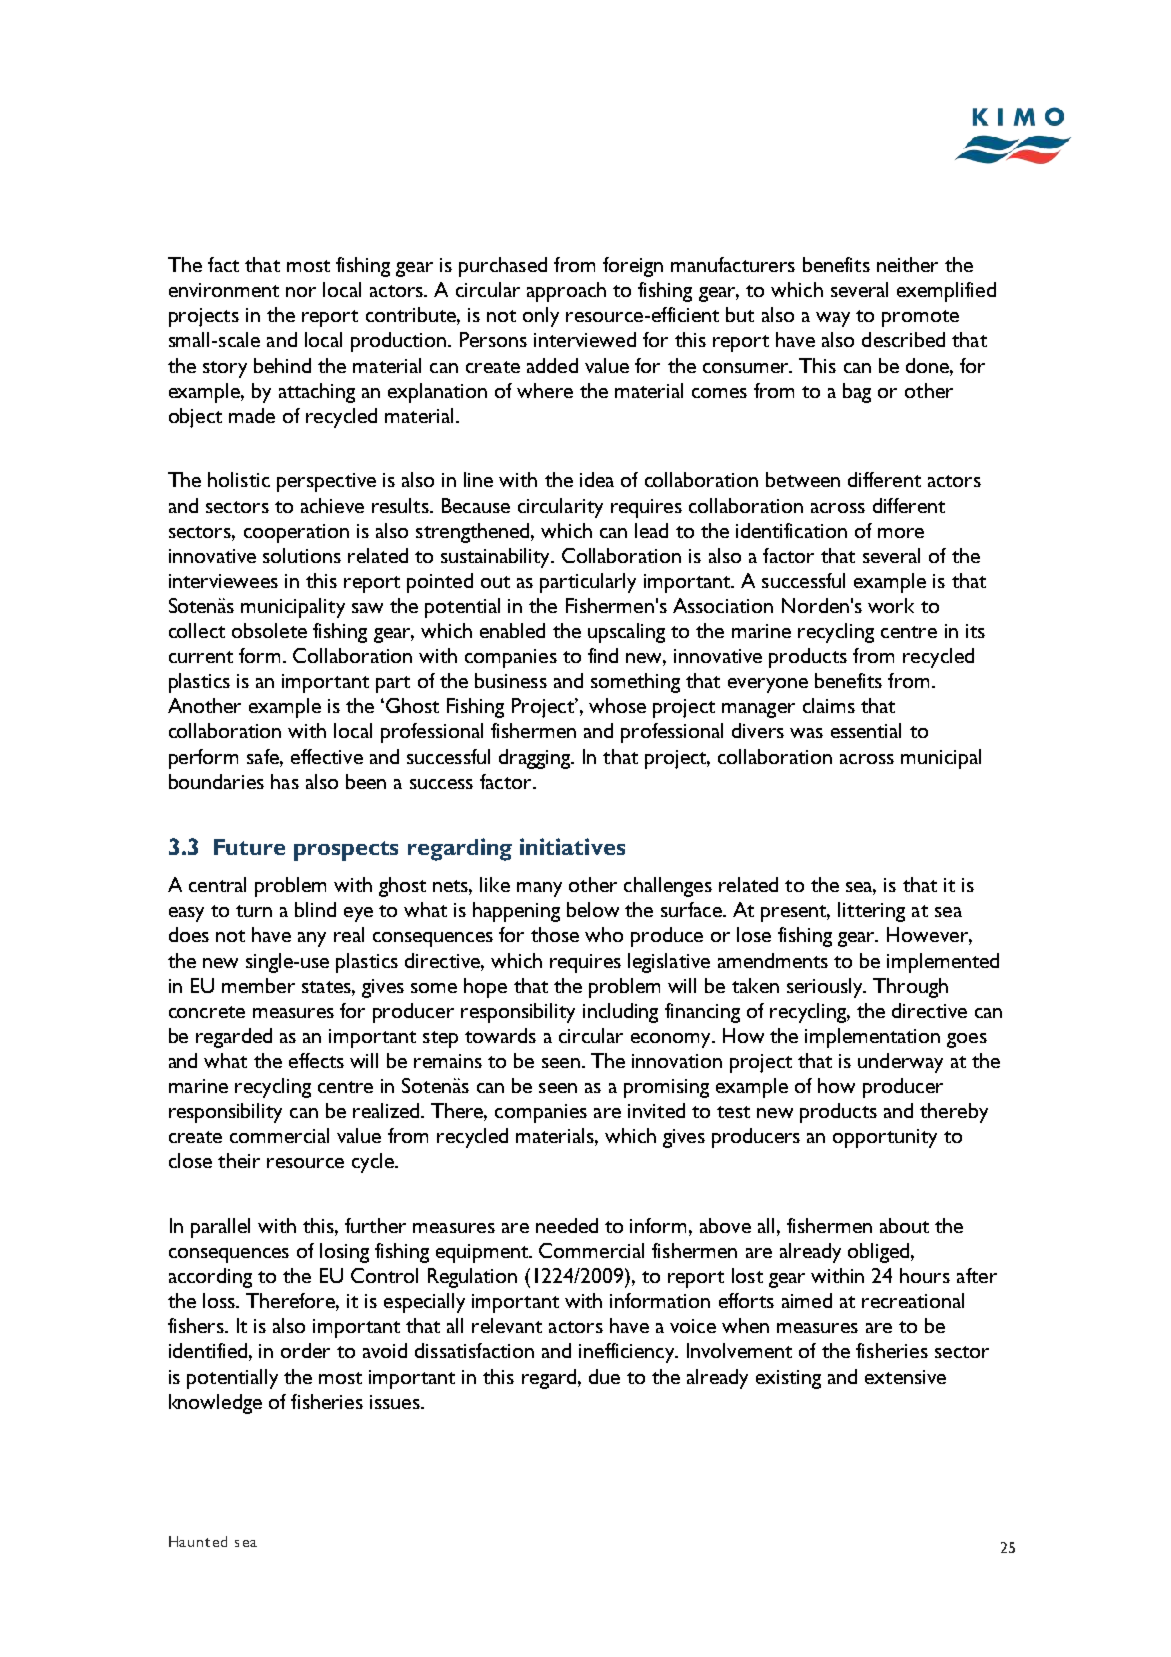  I want to click on environment, so click(224, 290).
